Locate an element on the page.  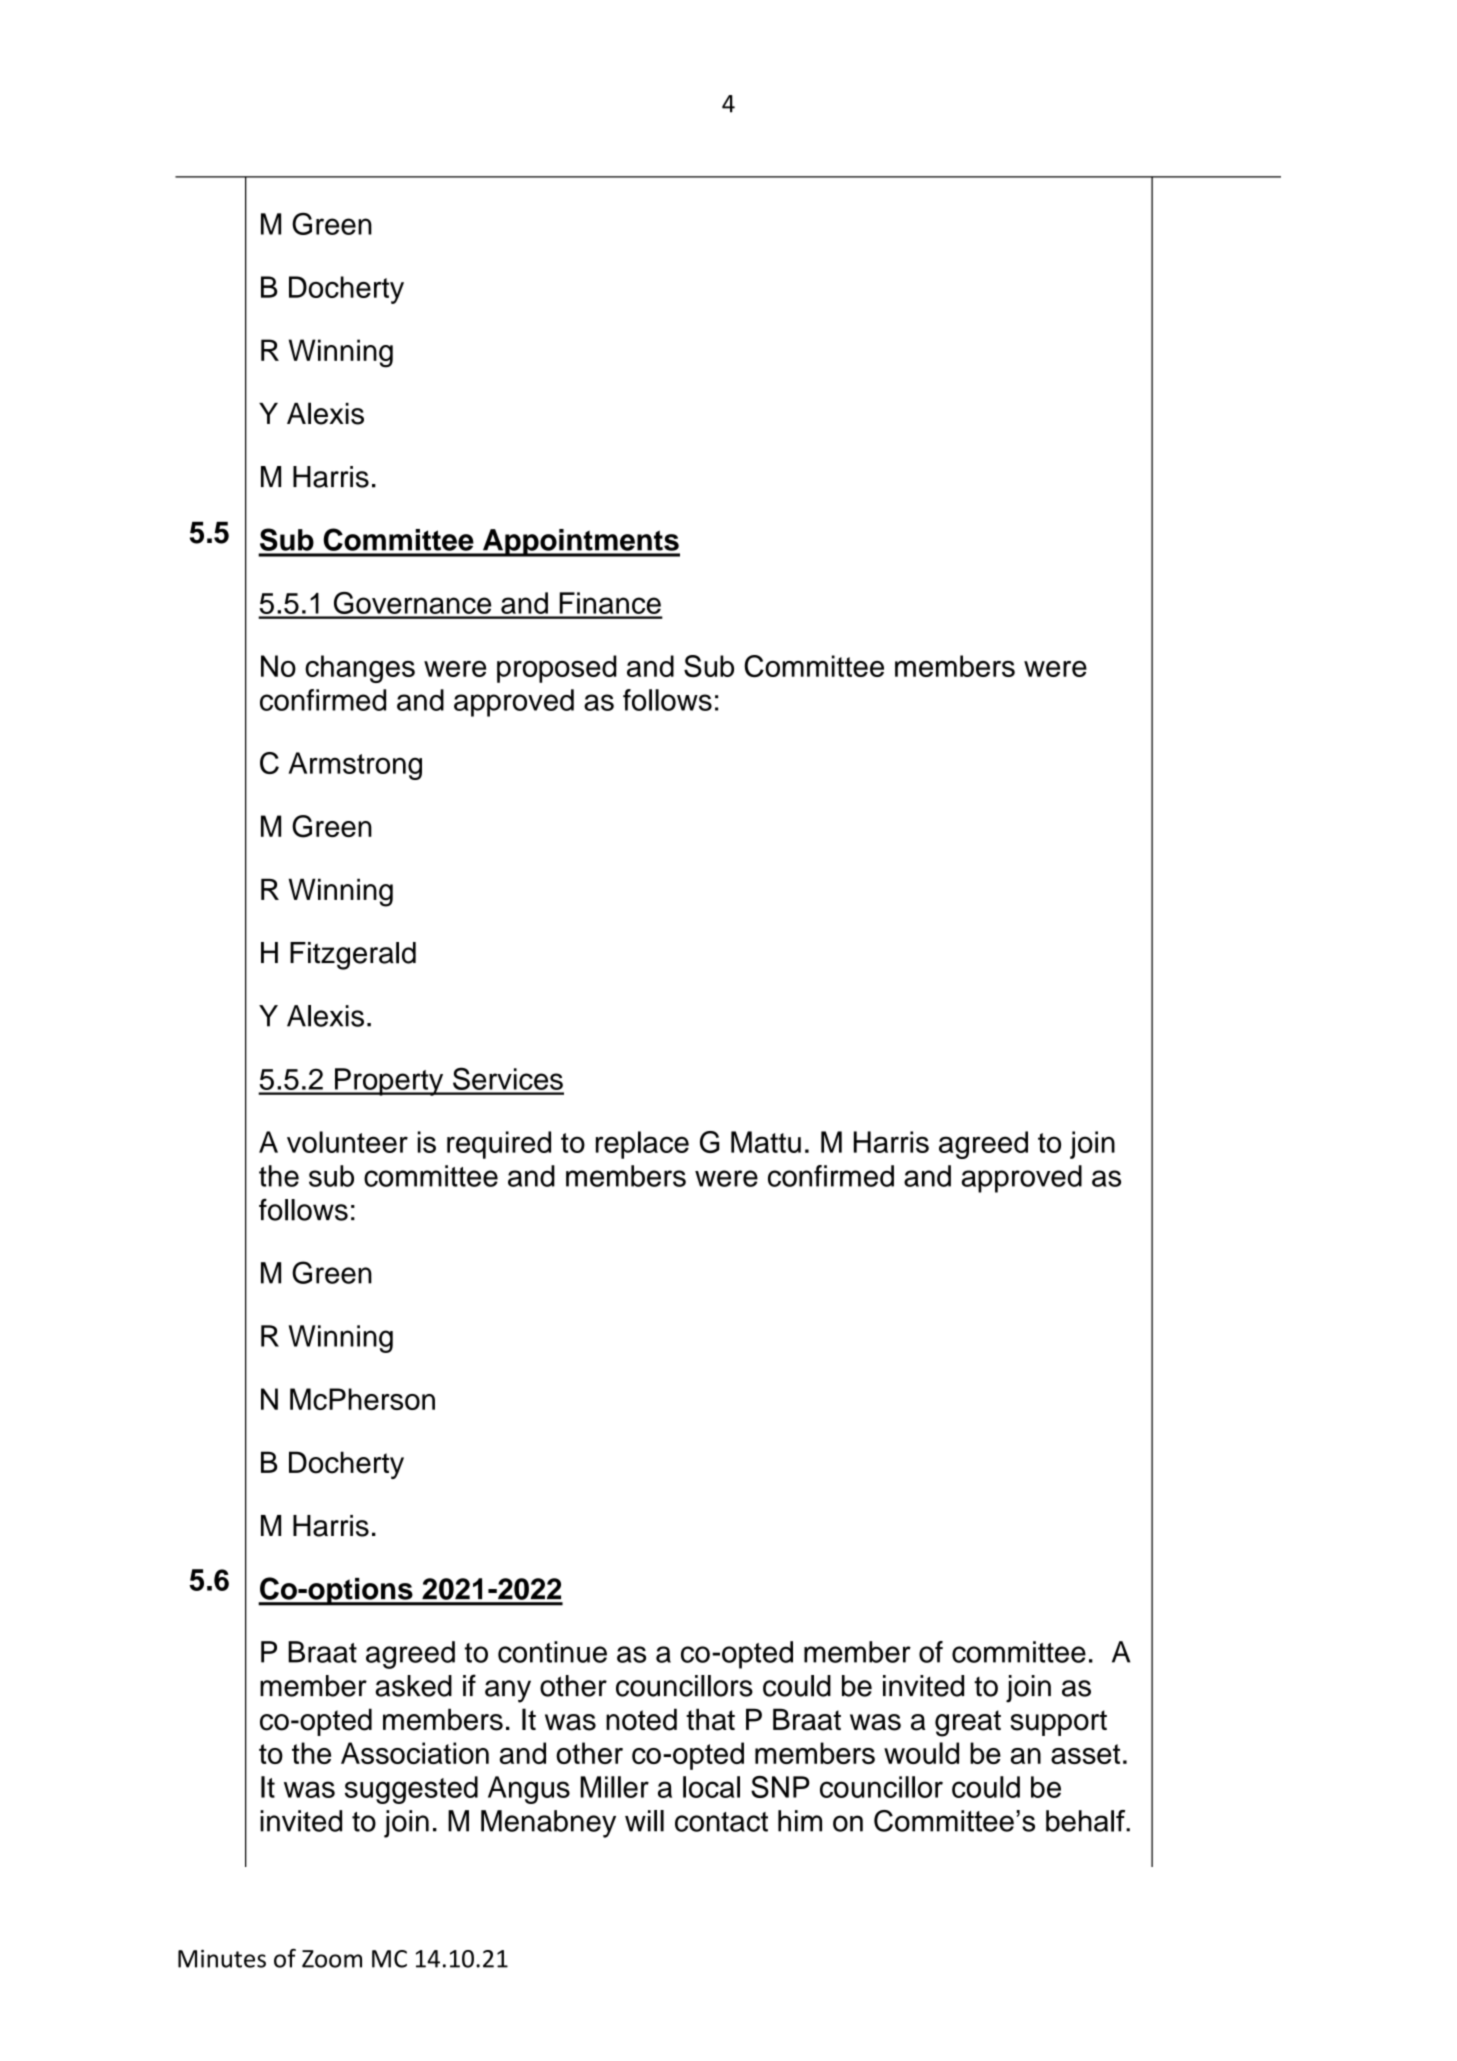
Zoom is located at coordinates (332, 1959).
